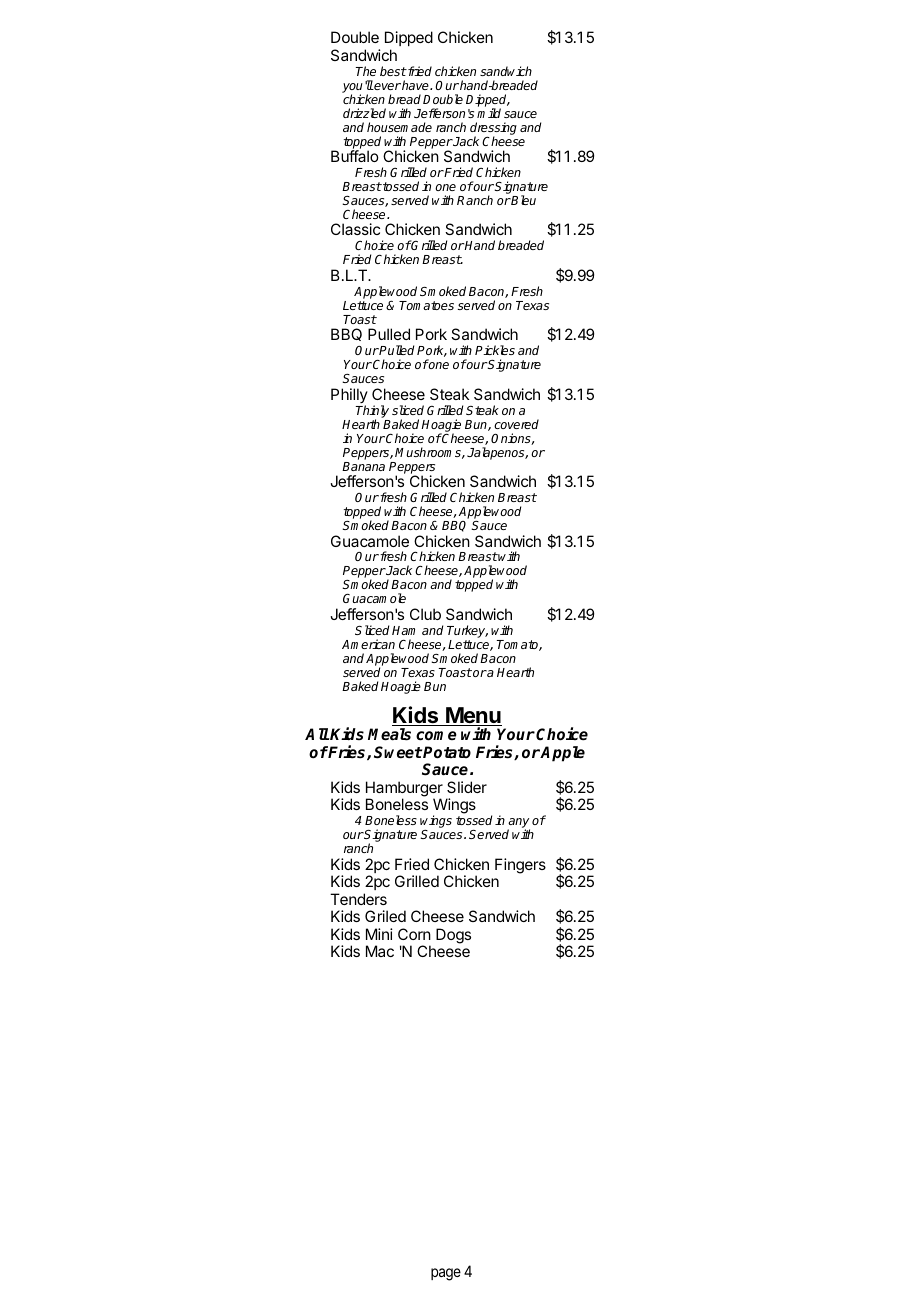  Describe the element at coordinates (364, 113) in the screenshot. I see `drizzled` at that location.
